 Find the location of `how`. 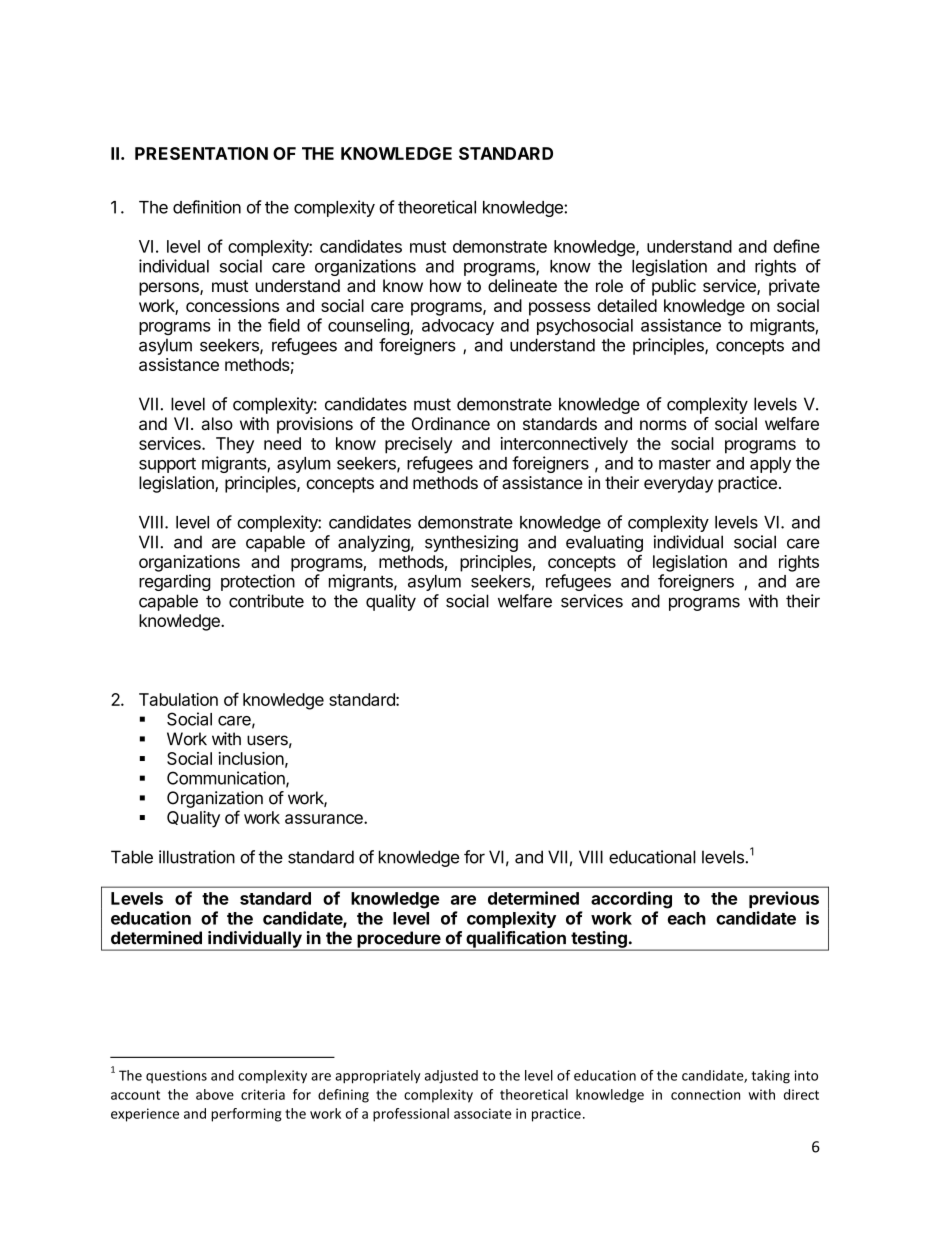

how is located at coordinates (445, 285).
